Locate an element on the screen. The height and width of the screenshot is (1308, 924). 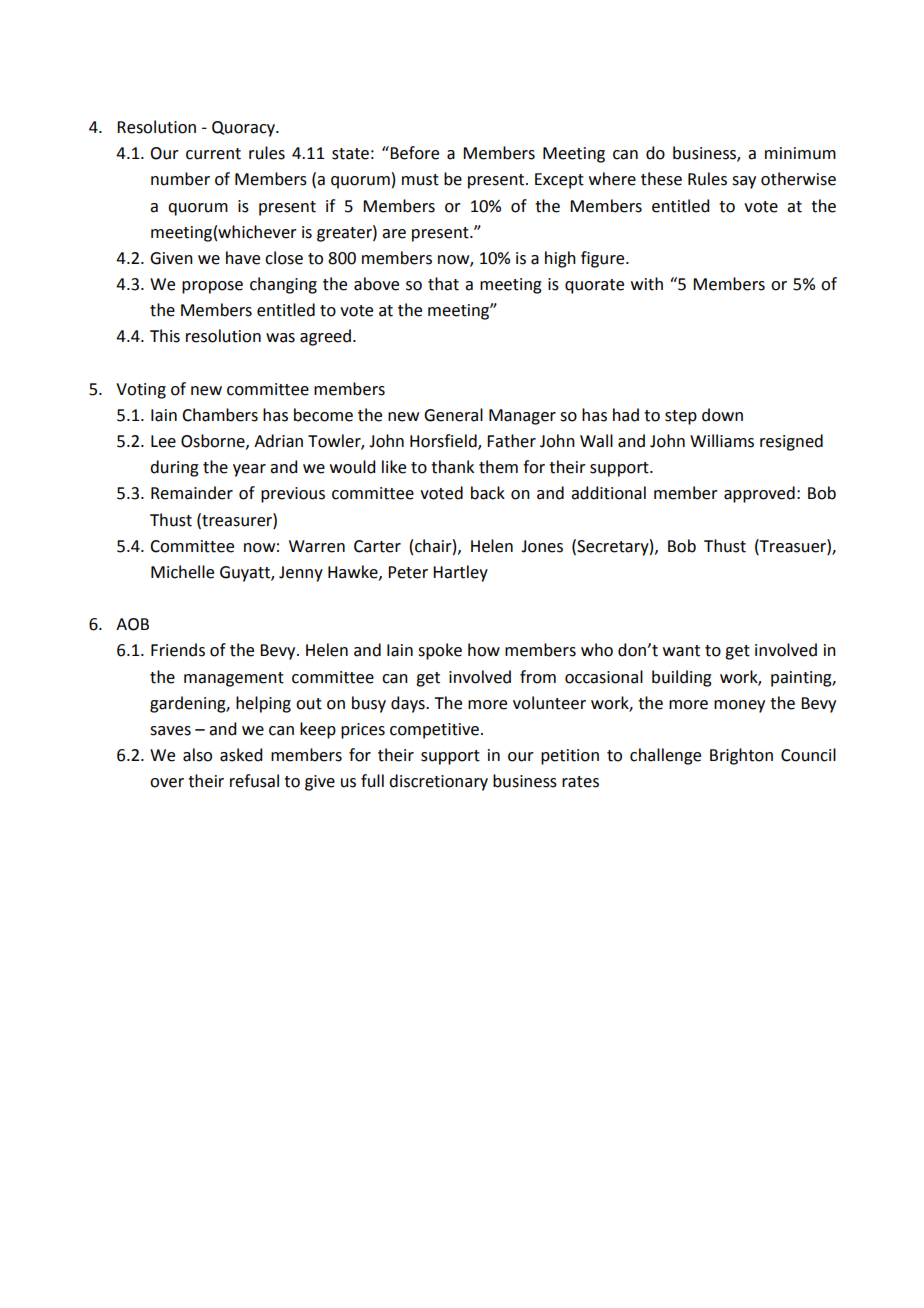
also is located at coordinates (197, 755).
